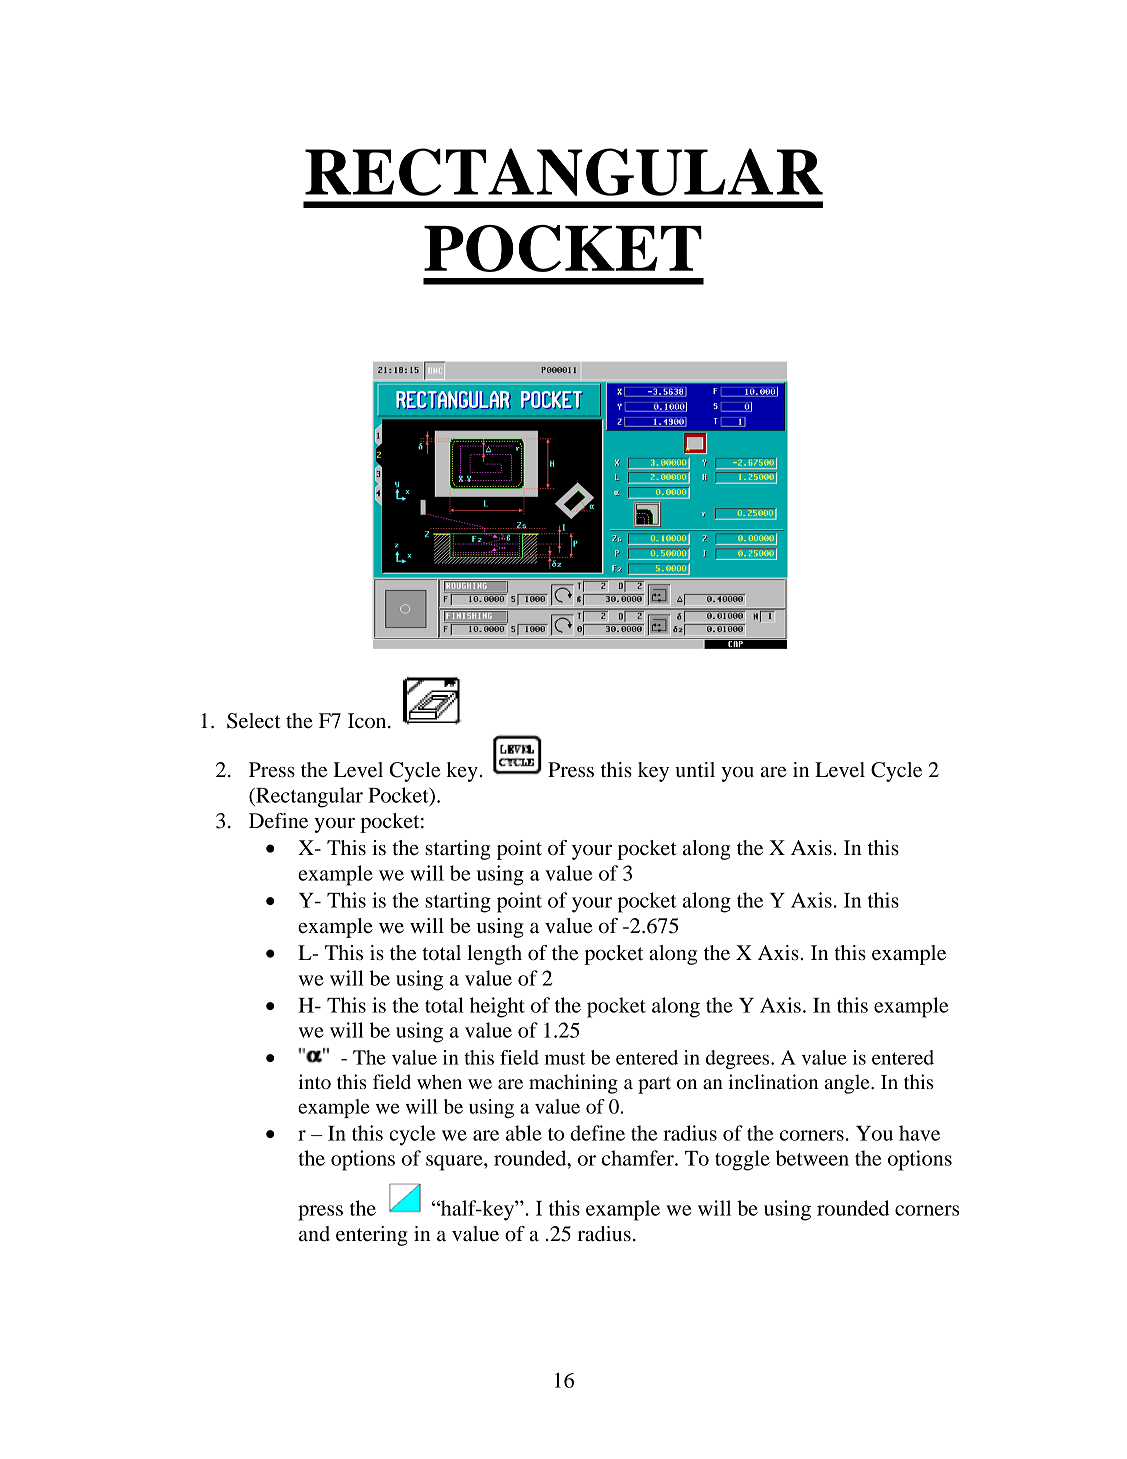  What do you see at coordinates (314, 1234) in the screenshot?
I see `and` at bounding box center [314, 1234].
